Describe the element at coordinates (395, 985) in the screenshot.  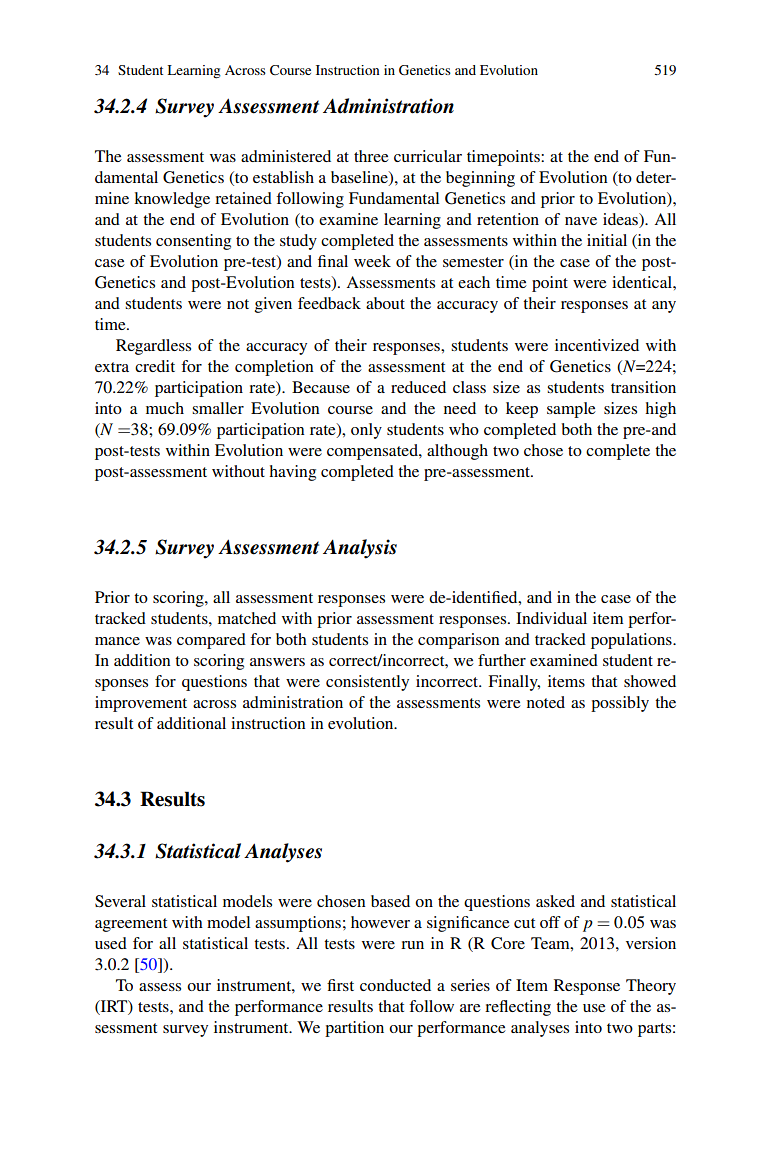
I see `conducted` at that location.
